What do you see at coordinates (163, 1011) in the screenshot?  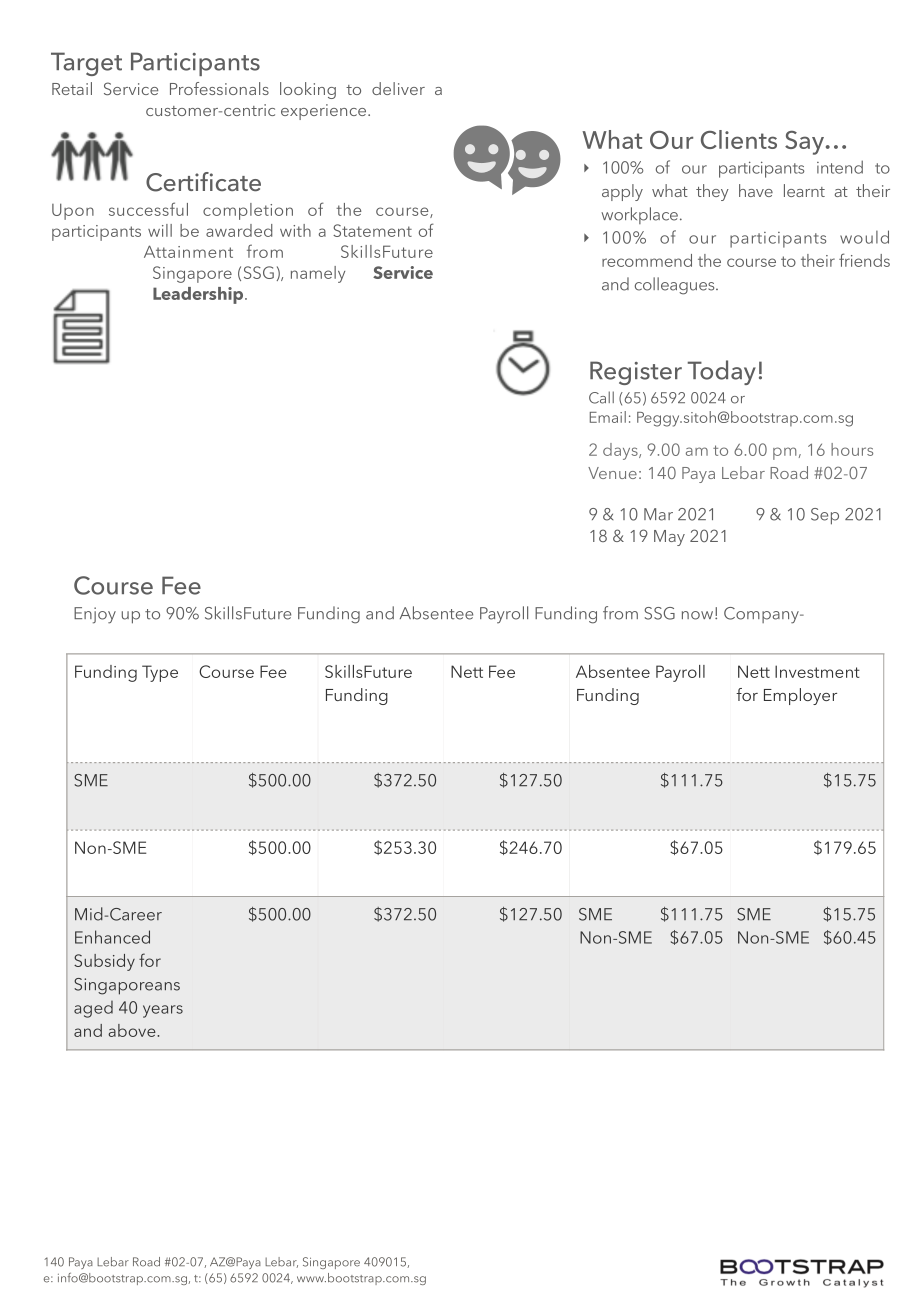 I see `years` at bounding box center [163, 1011].
